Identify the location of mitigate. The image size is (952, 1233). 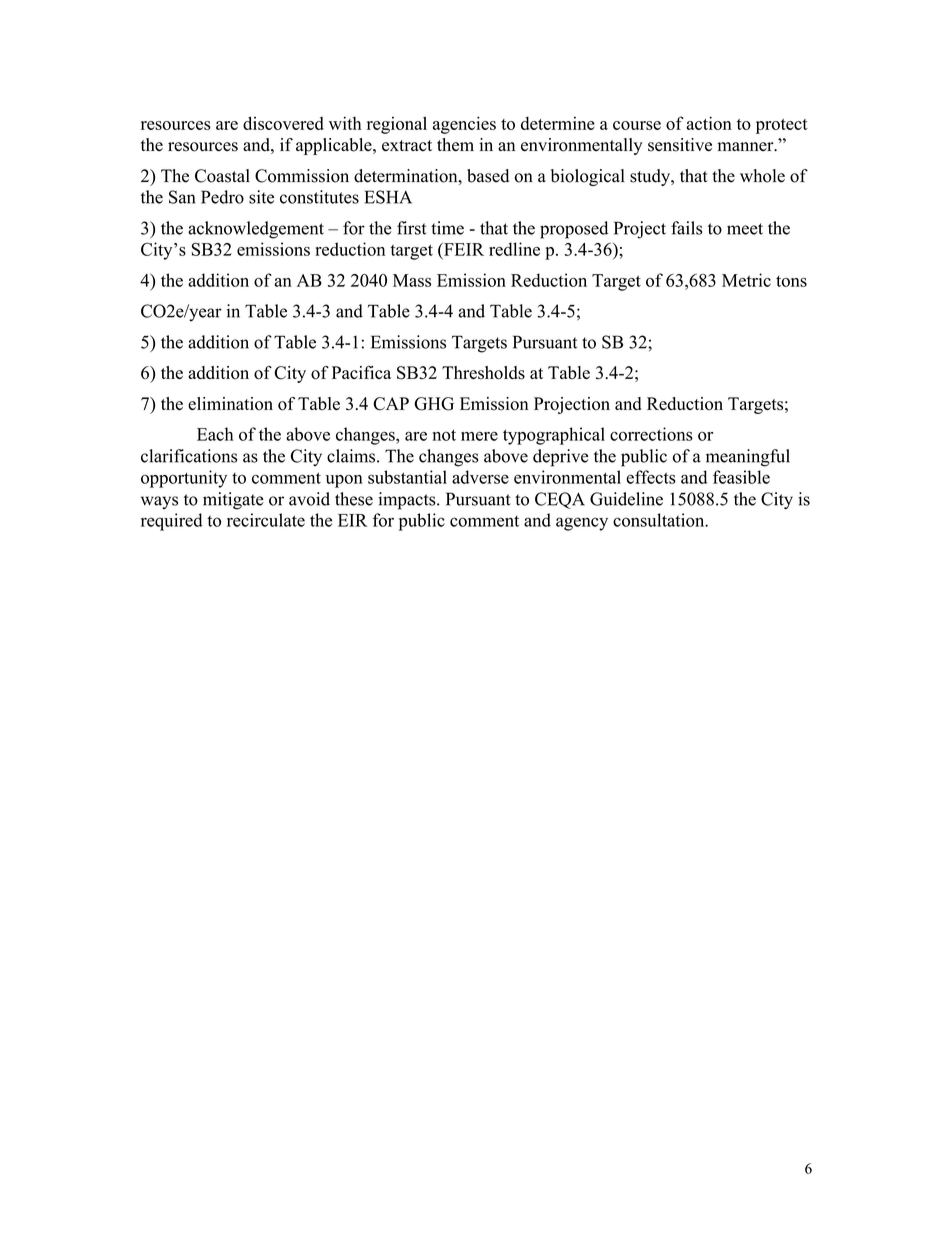
(233, 501).
